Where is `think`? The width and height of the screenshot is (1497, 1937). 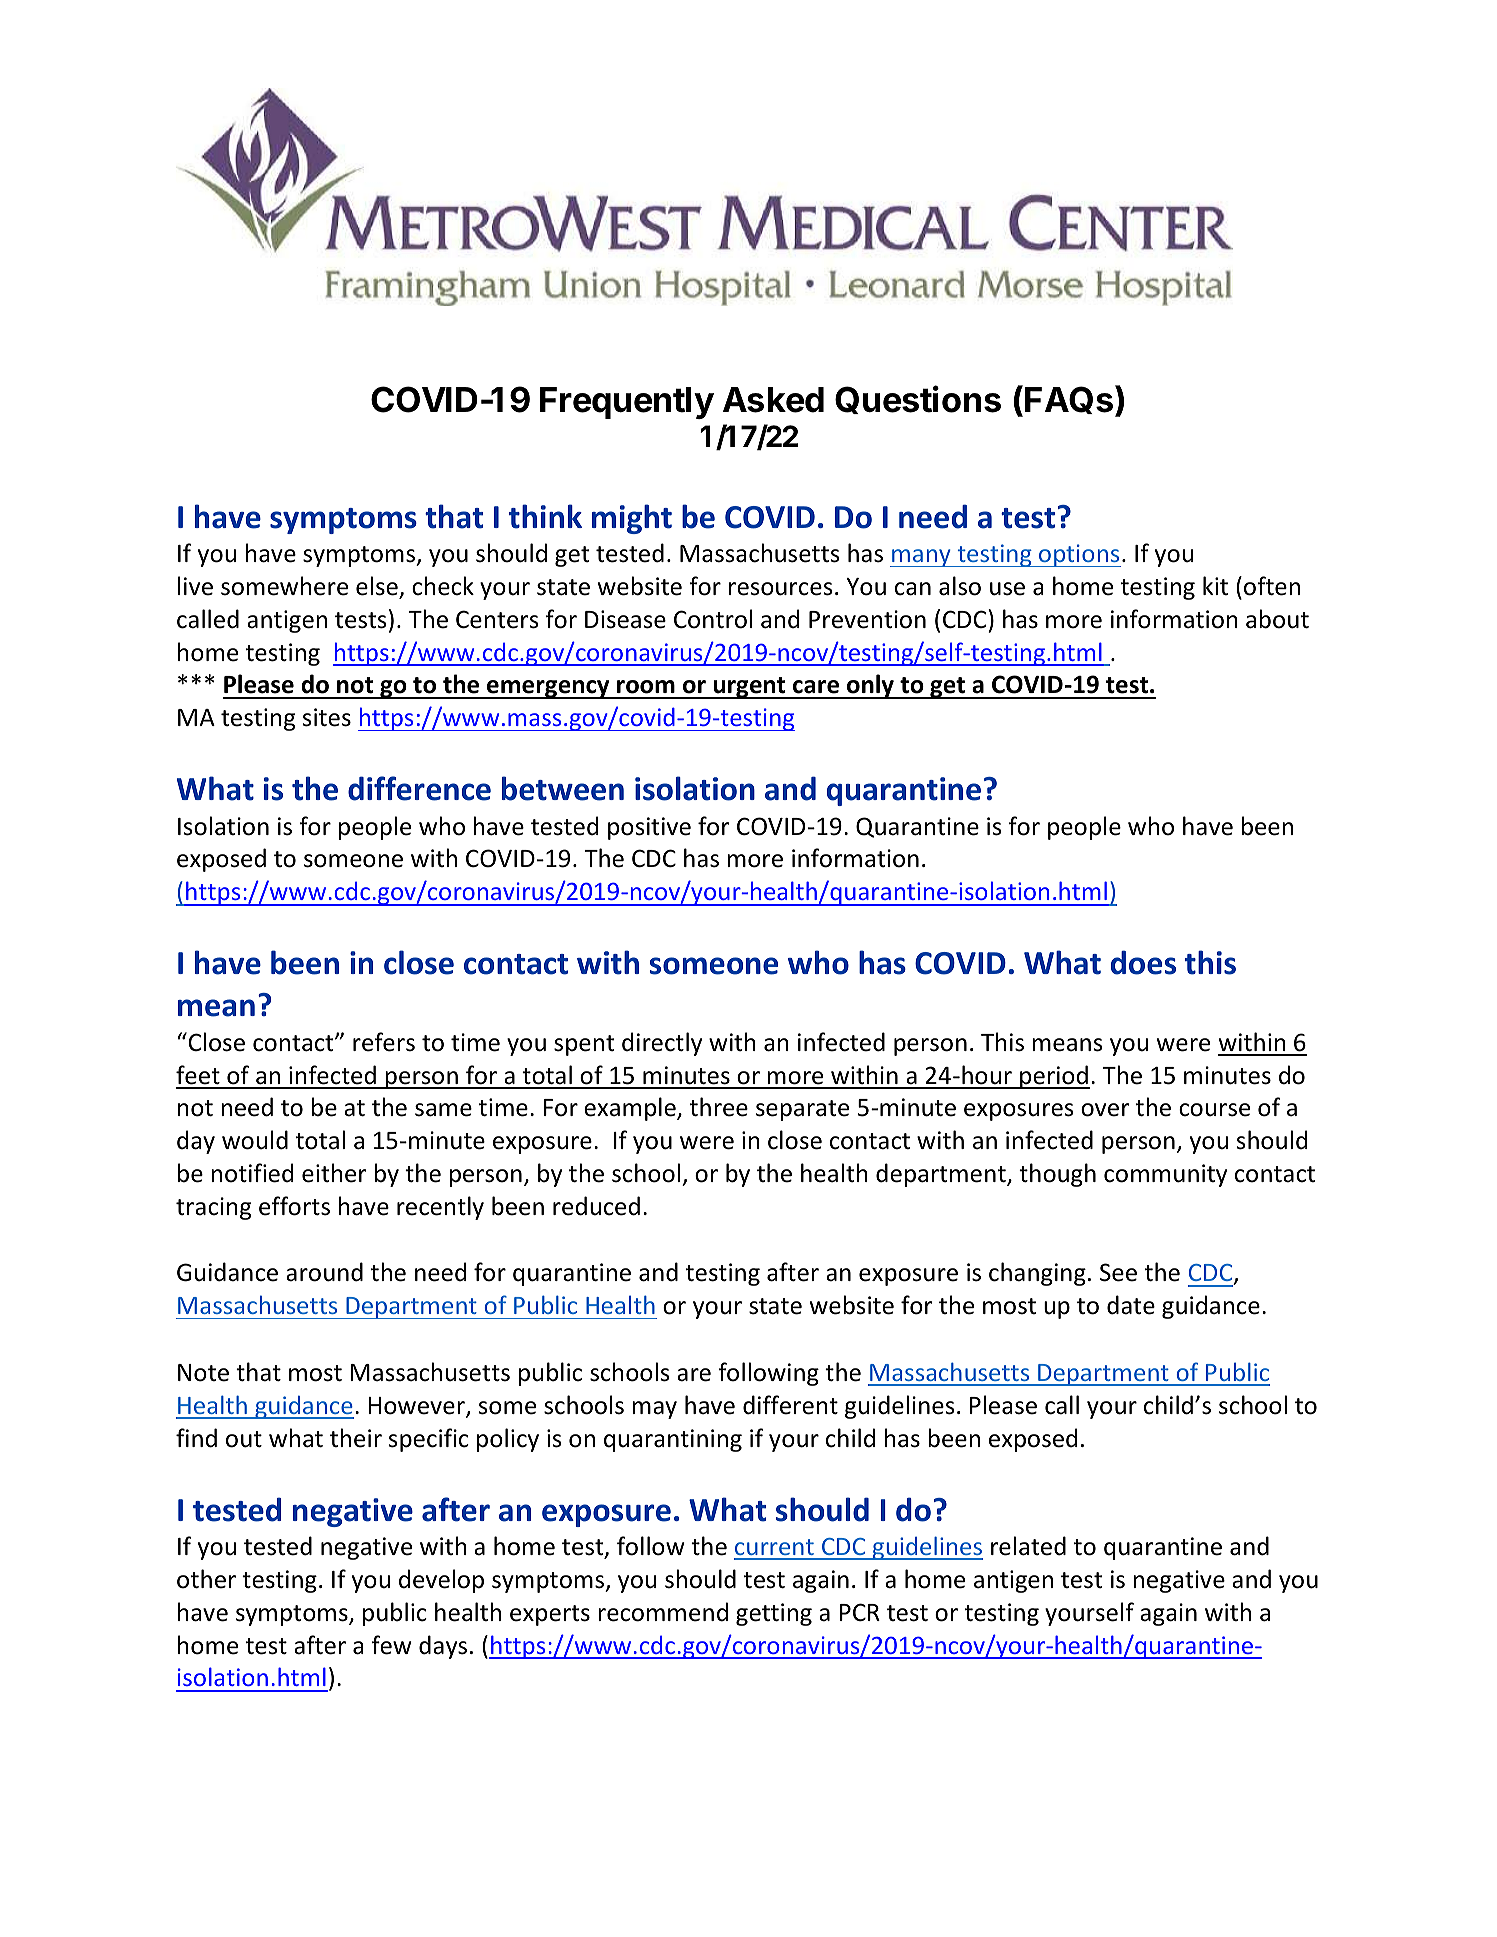
think is located at coordinates (545, 516).
